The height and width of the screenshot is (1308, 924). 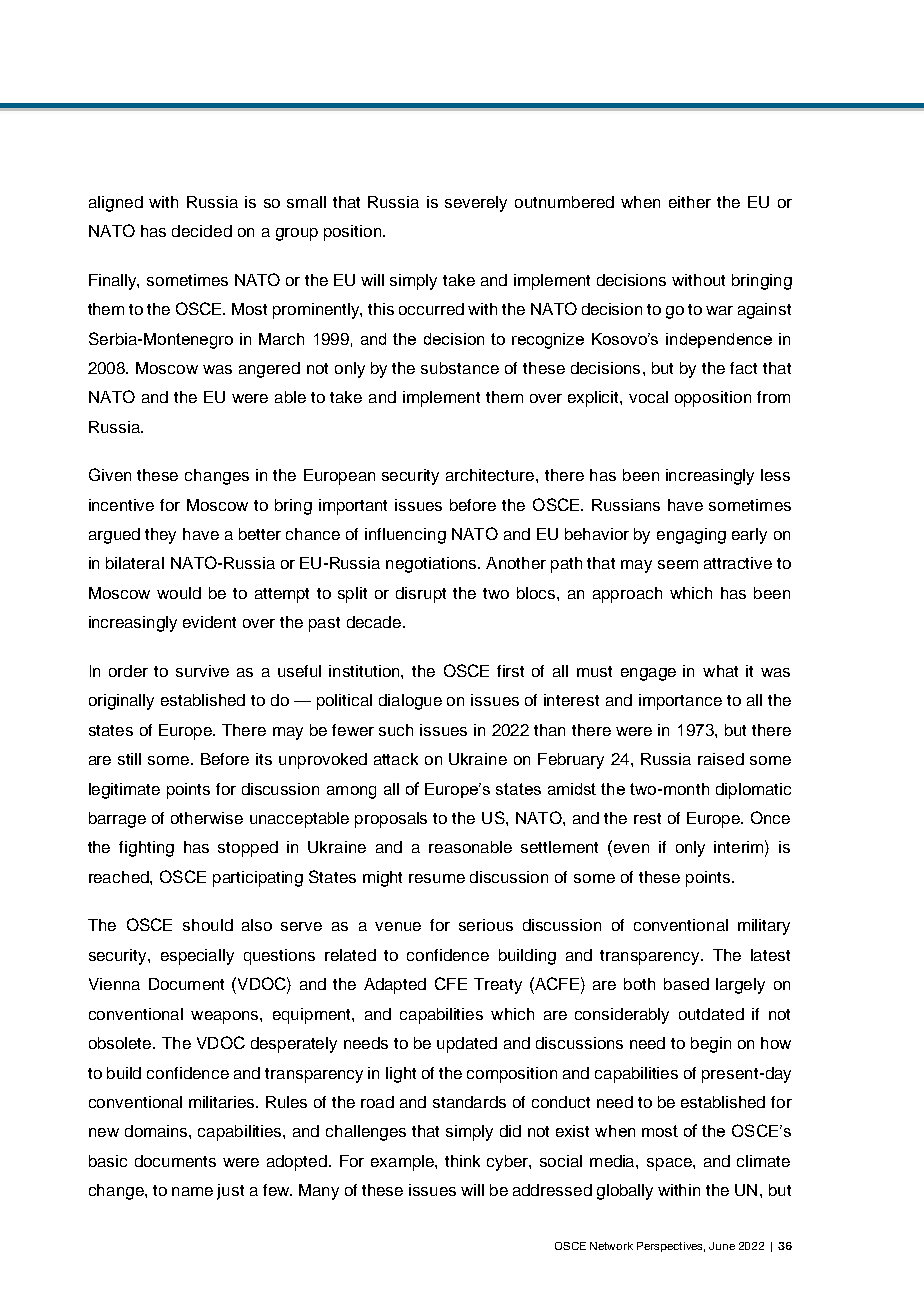 I want to click on seem, so click(x=678, y=564).
